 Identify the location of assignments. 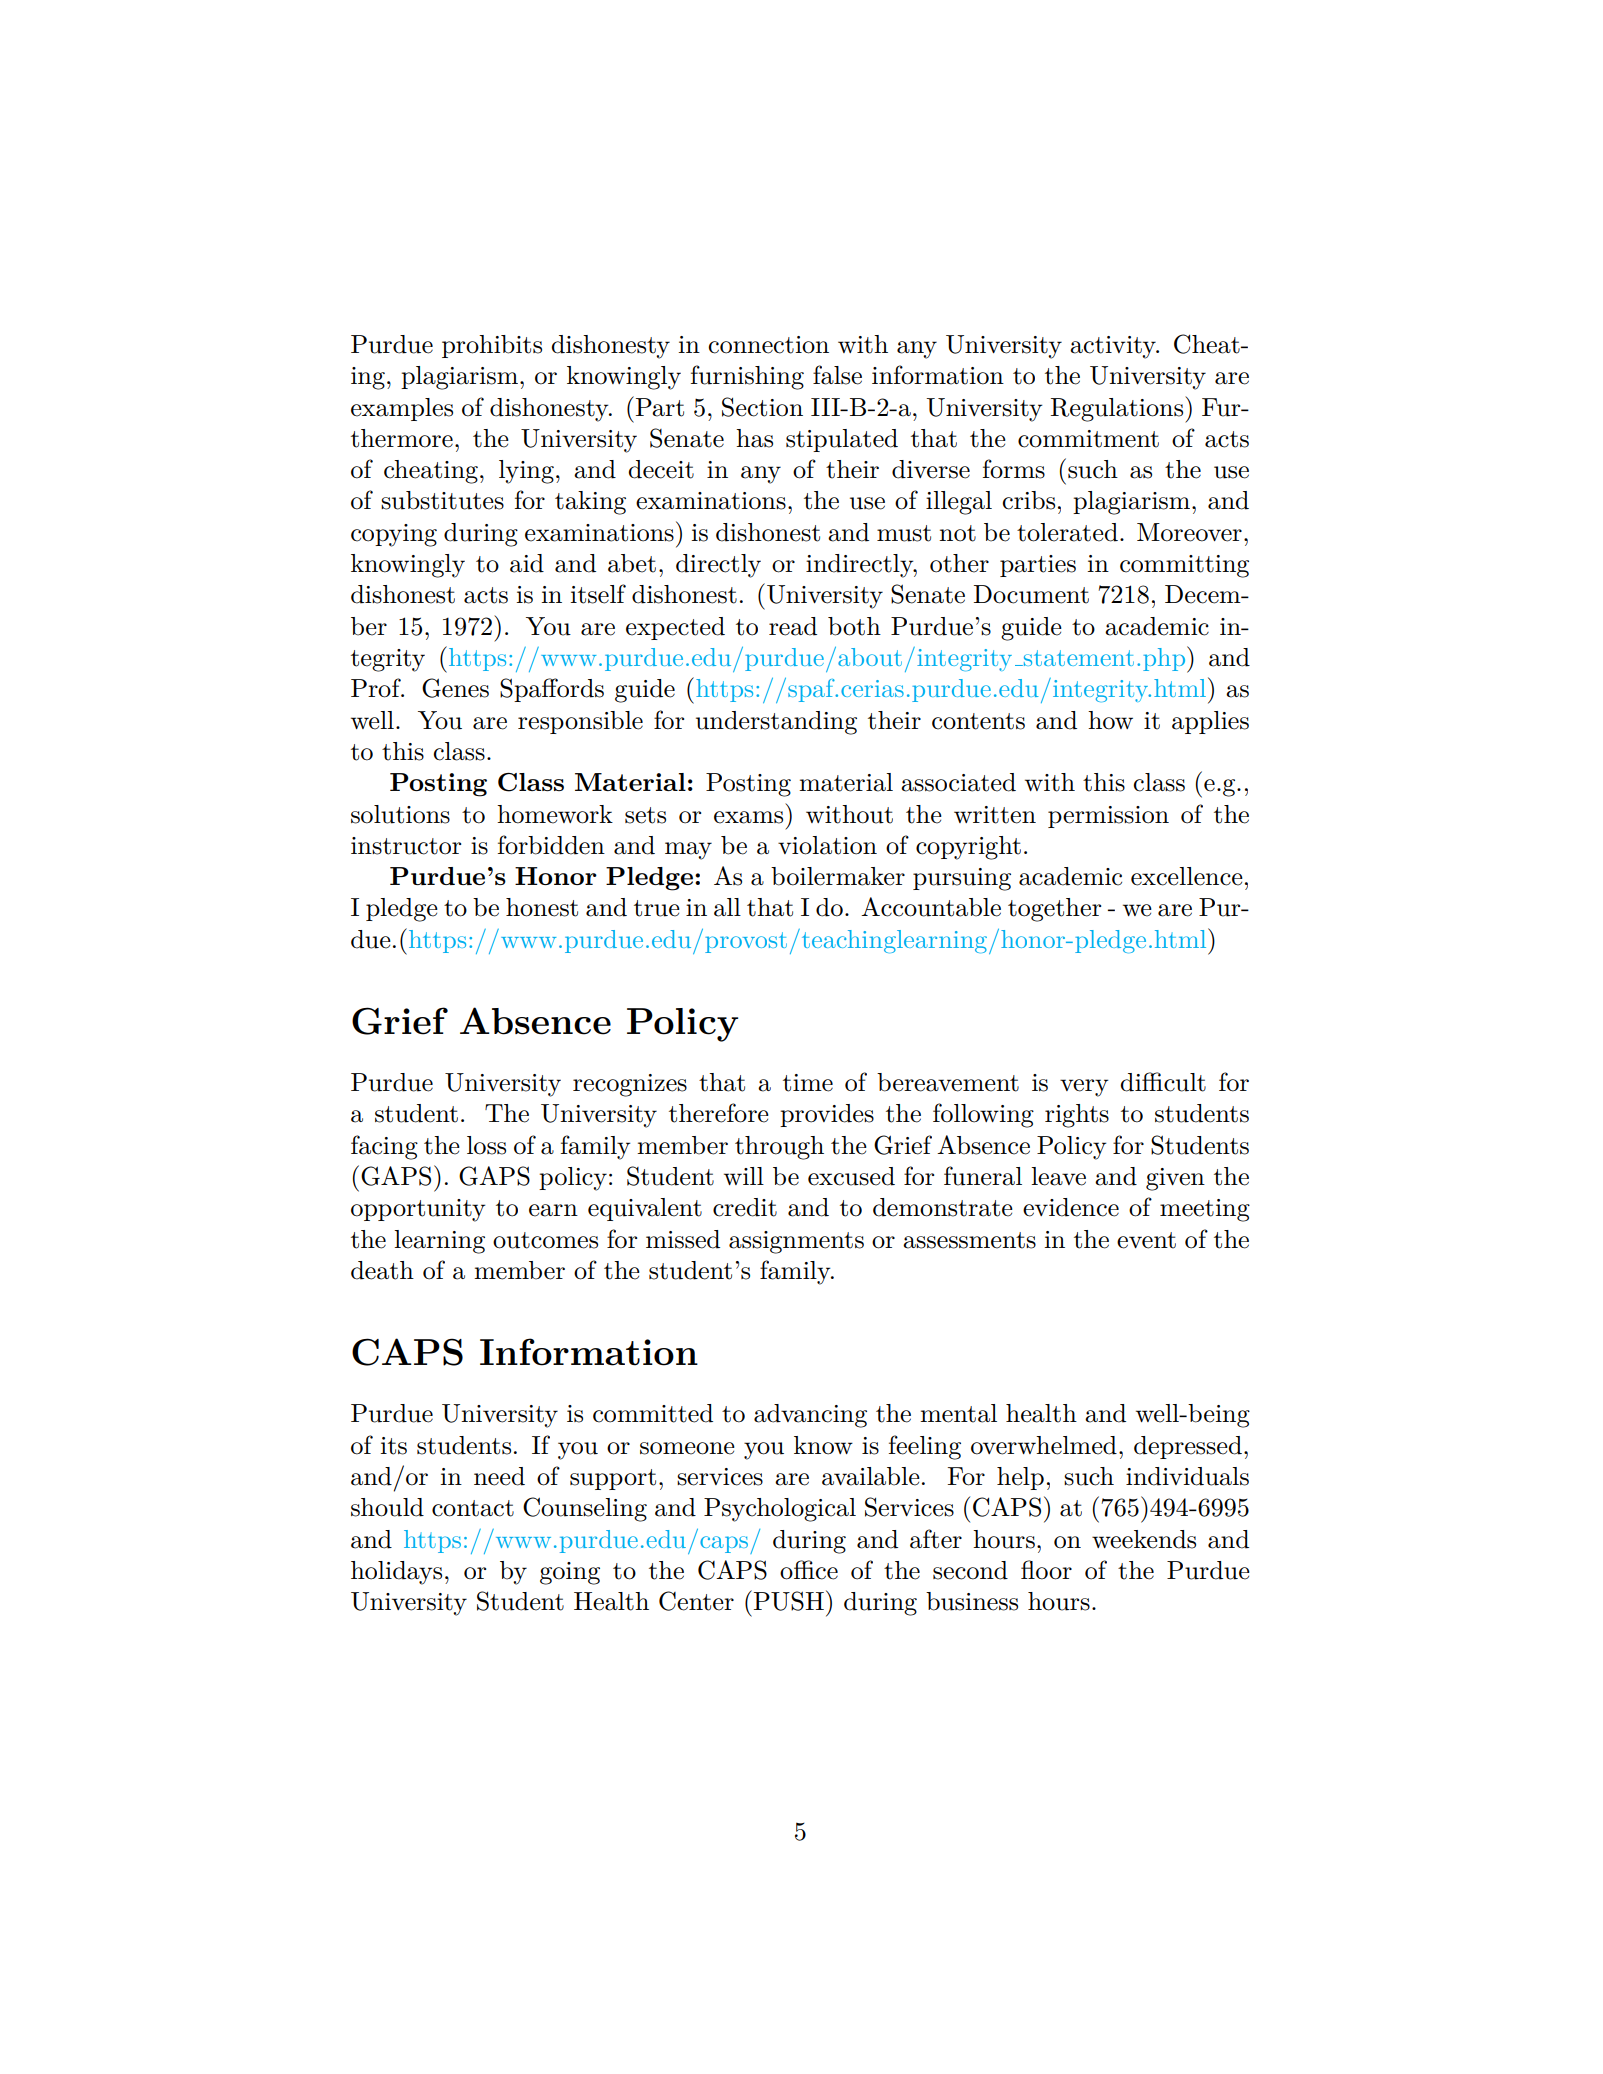
(796, 1242).
